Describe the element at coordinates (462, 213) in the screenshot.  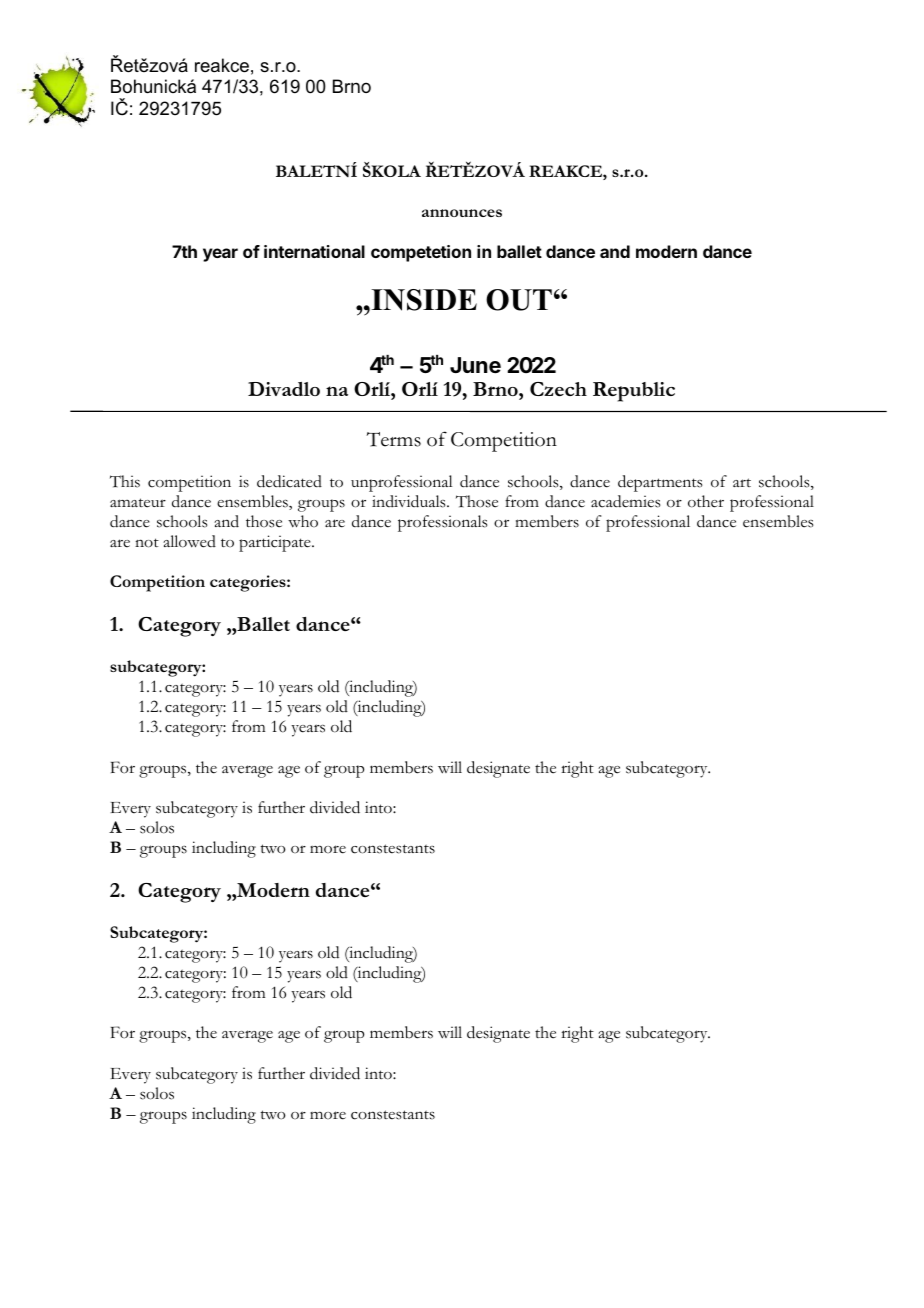
I see `announces` at that location.
